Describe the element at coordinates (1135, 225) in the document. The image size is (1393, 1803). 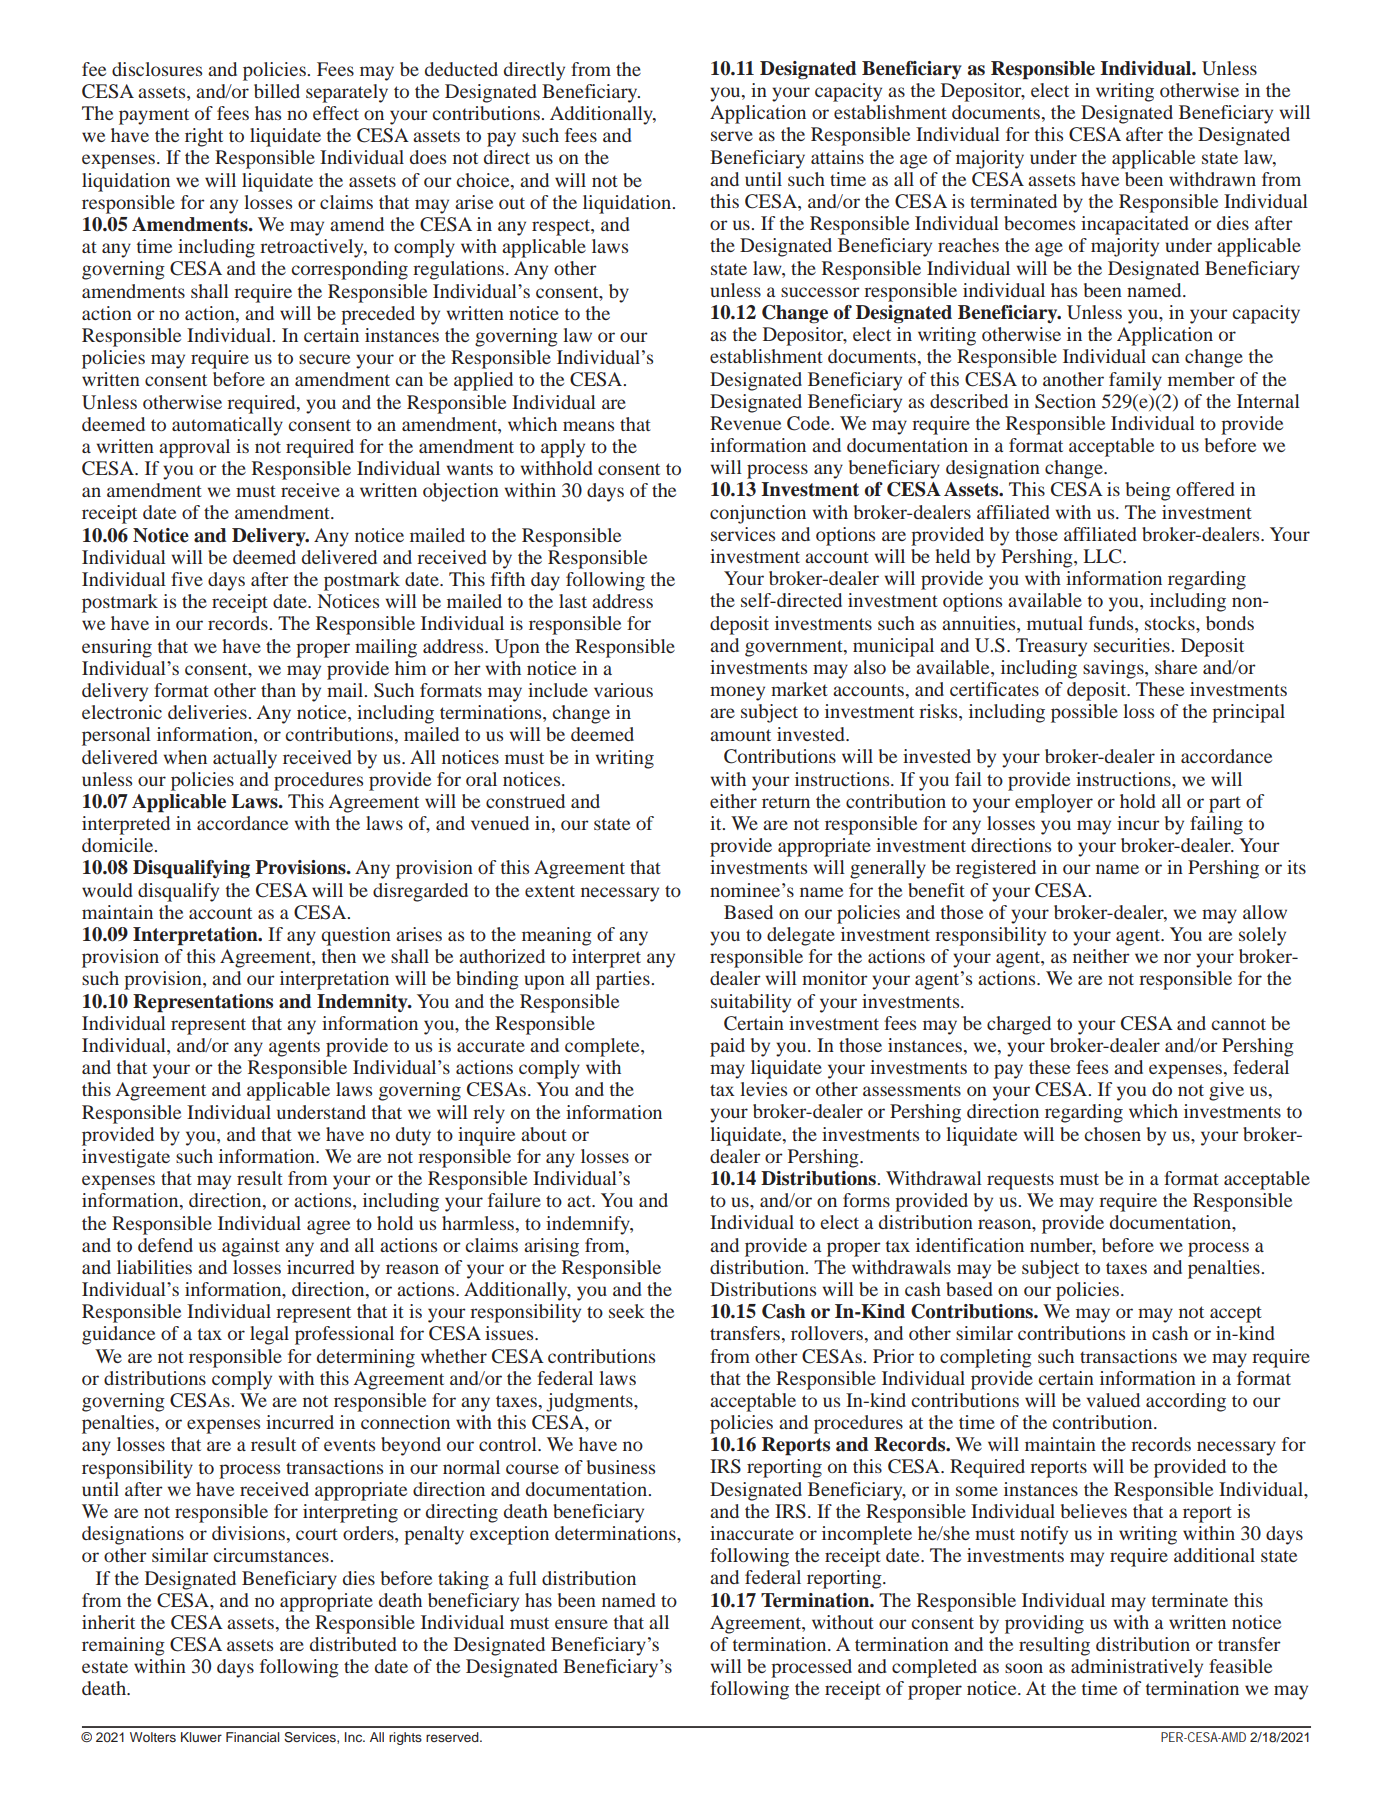
I see `incapacitated` at that location.
